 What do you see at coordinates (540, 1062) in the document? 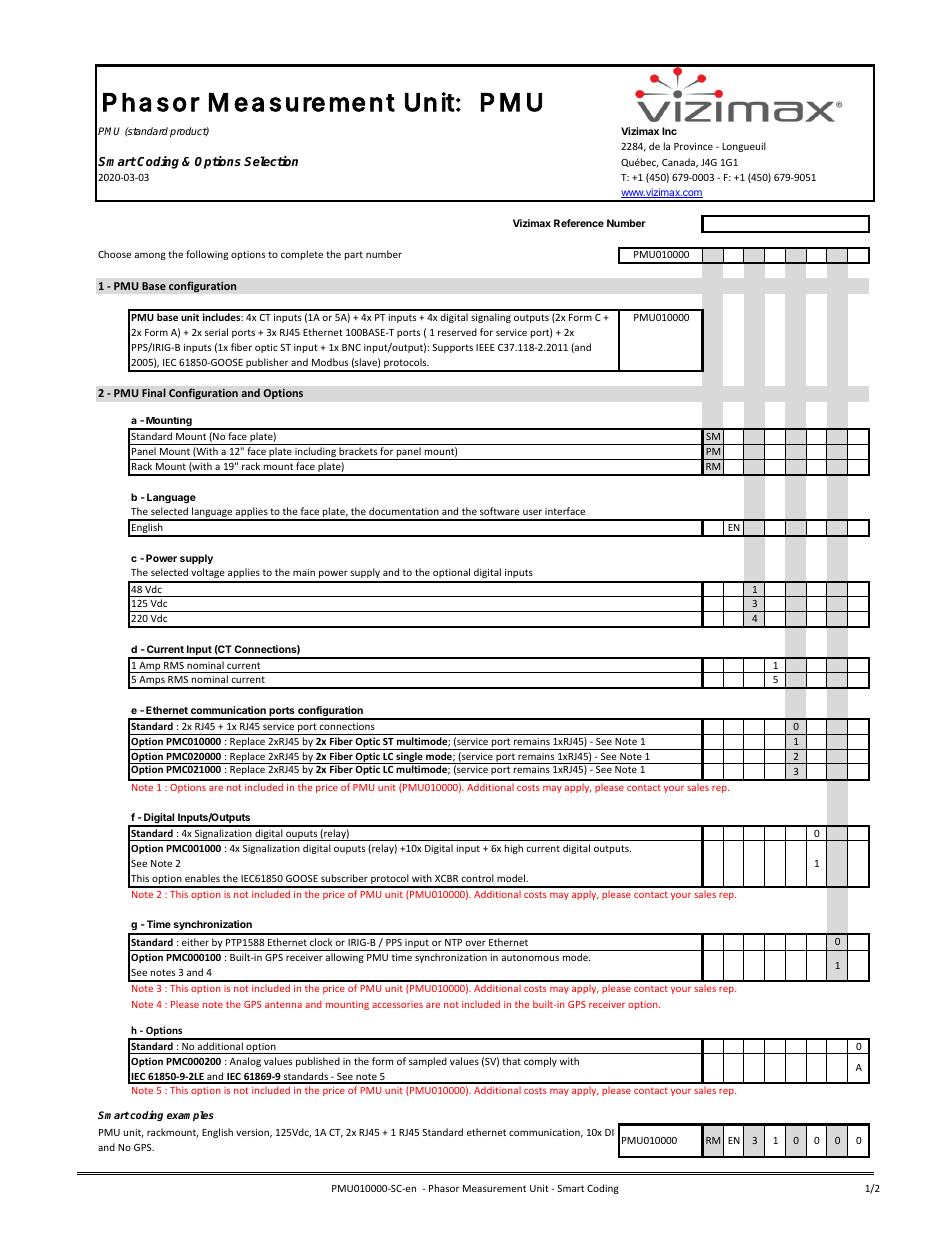
I see `comply` at bounding box center [540, 1062].
